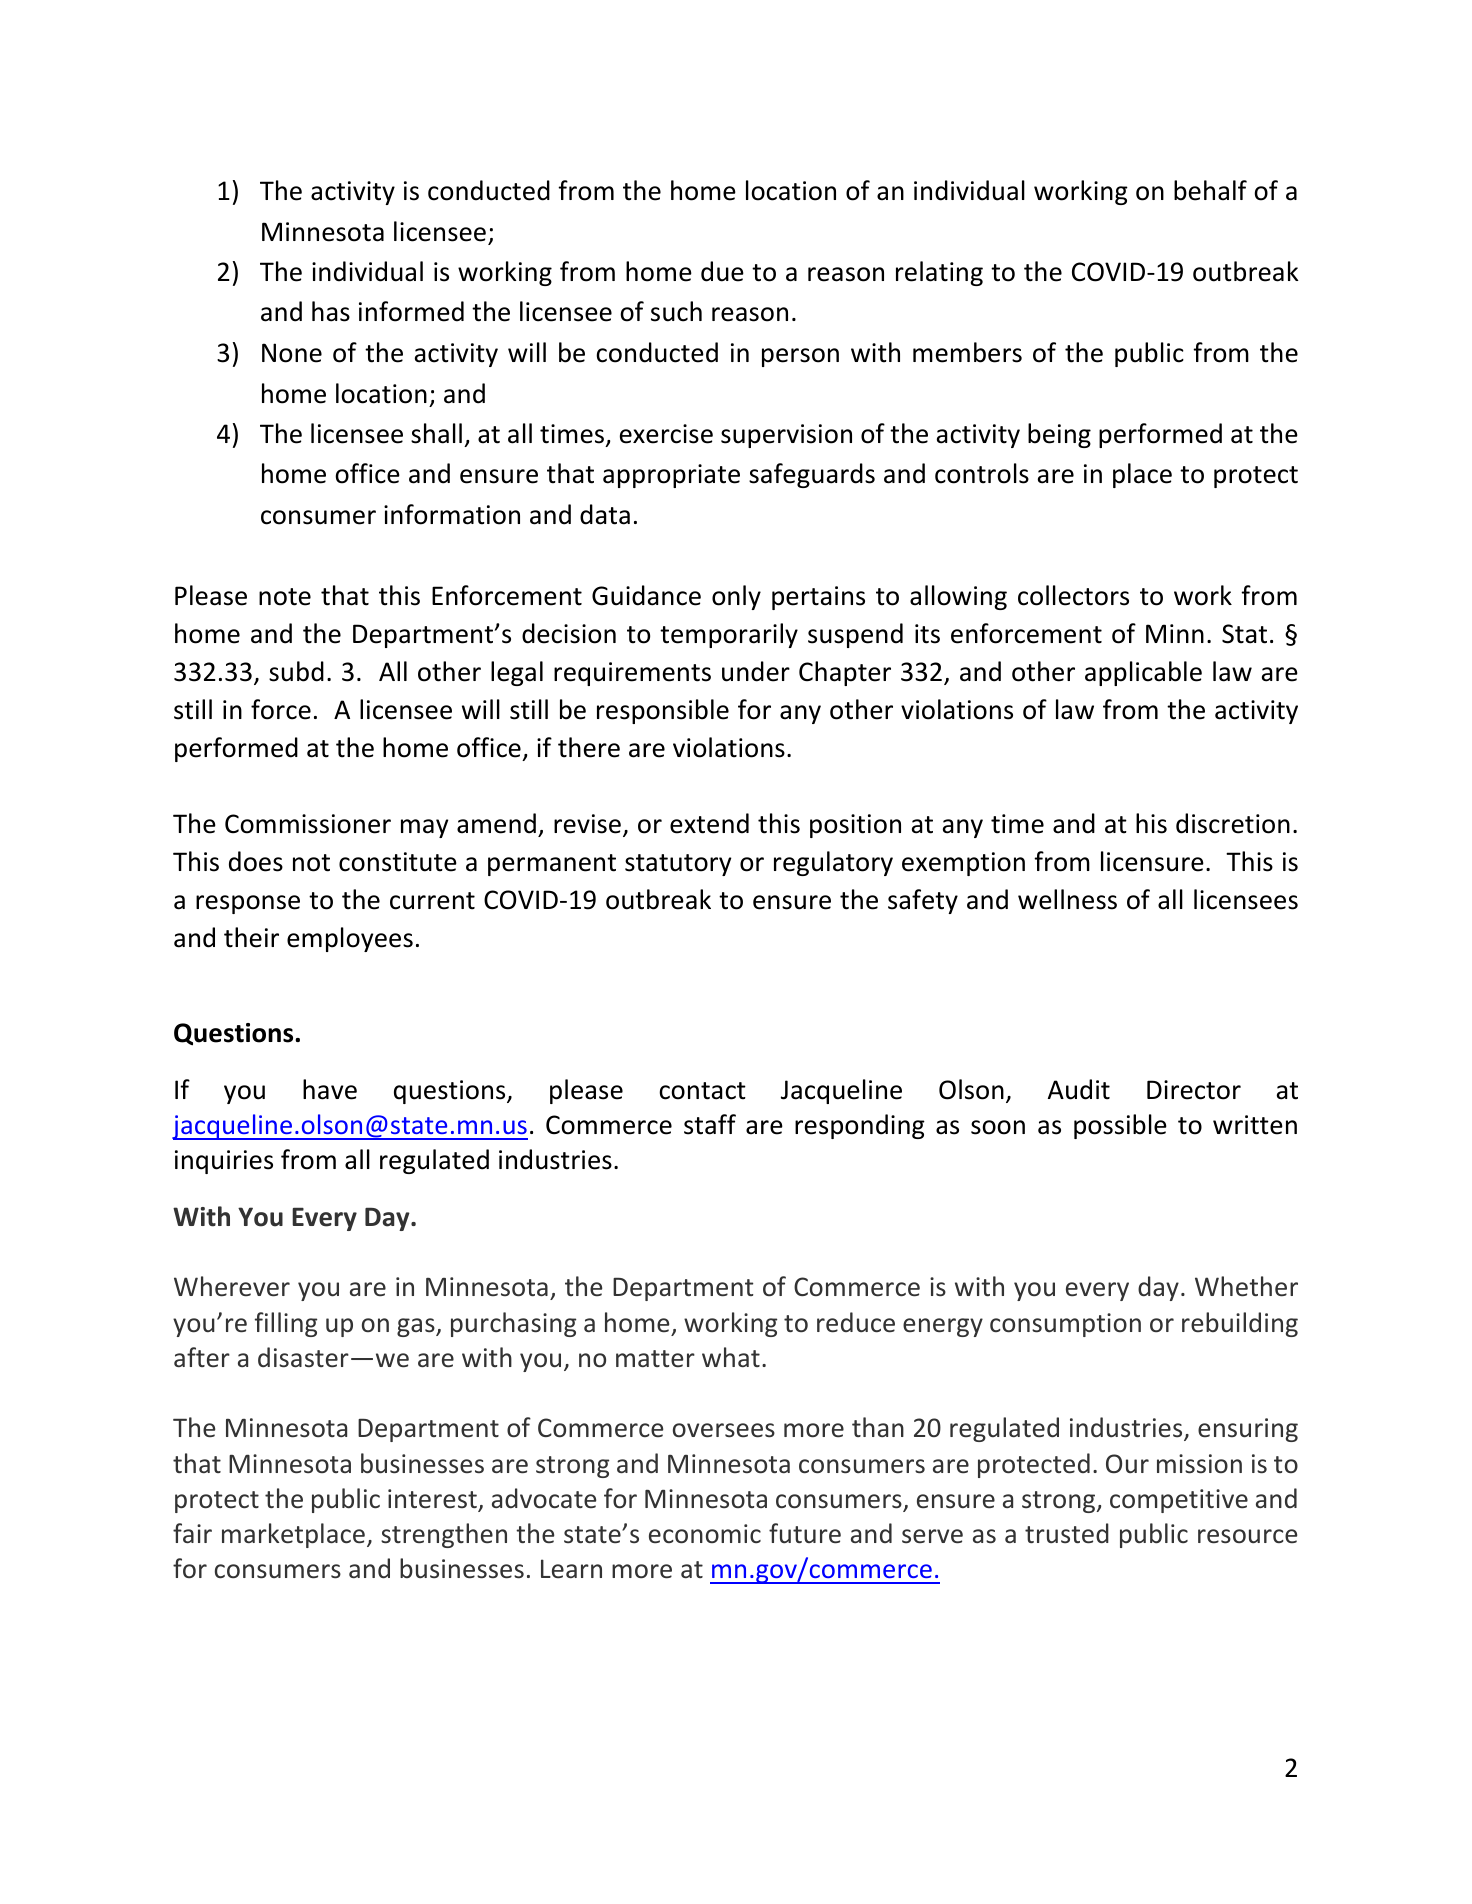 This document has width=1472, height=1904. What do you see at coordinates (285, 597) in the document?
I see `note` at bounding box center [285, 597].
